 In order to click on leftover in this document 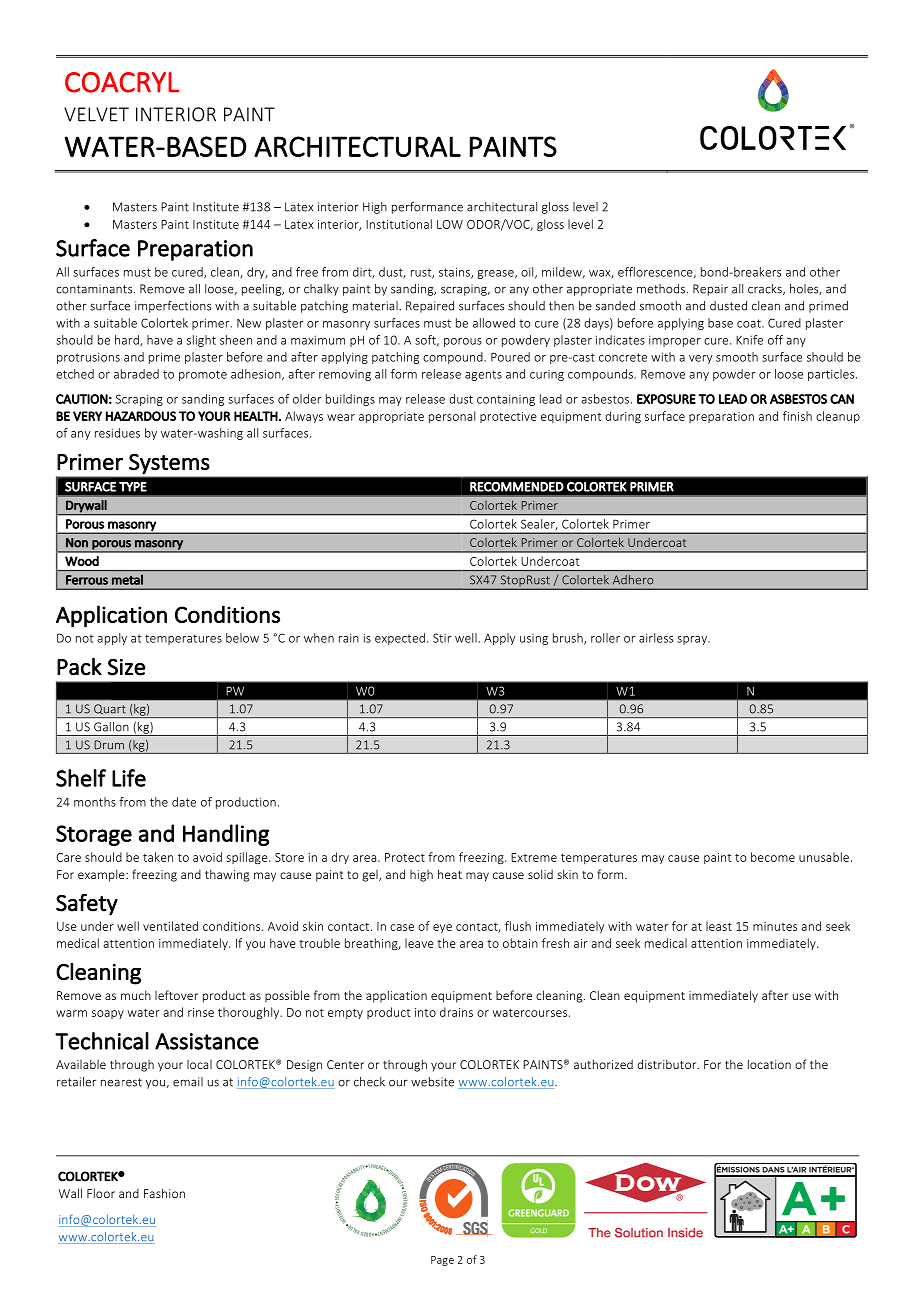, I will do `click(176, 995)`.
